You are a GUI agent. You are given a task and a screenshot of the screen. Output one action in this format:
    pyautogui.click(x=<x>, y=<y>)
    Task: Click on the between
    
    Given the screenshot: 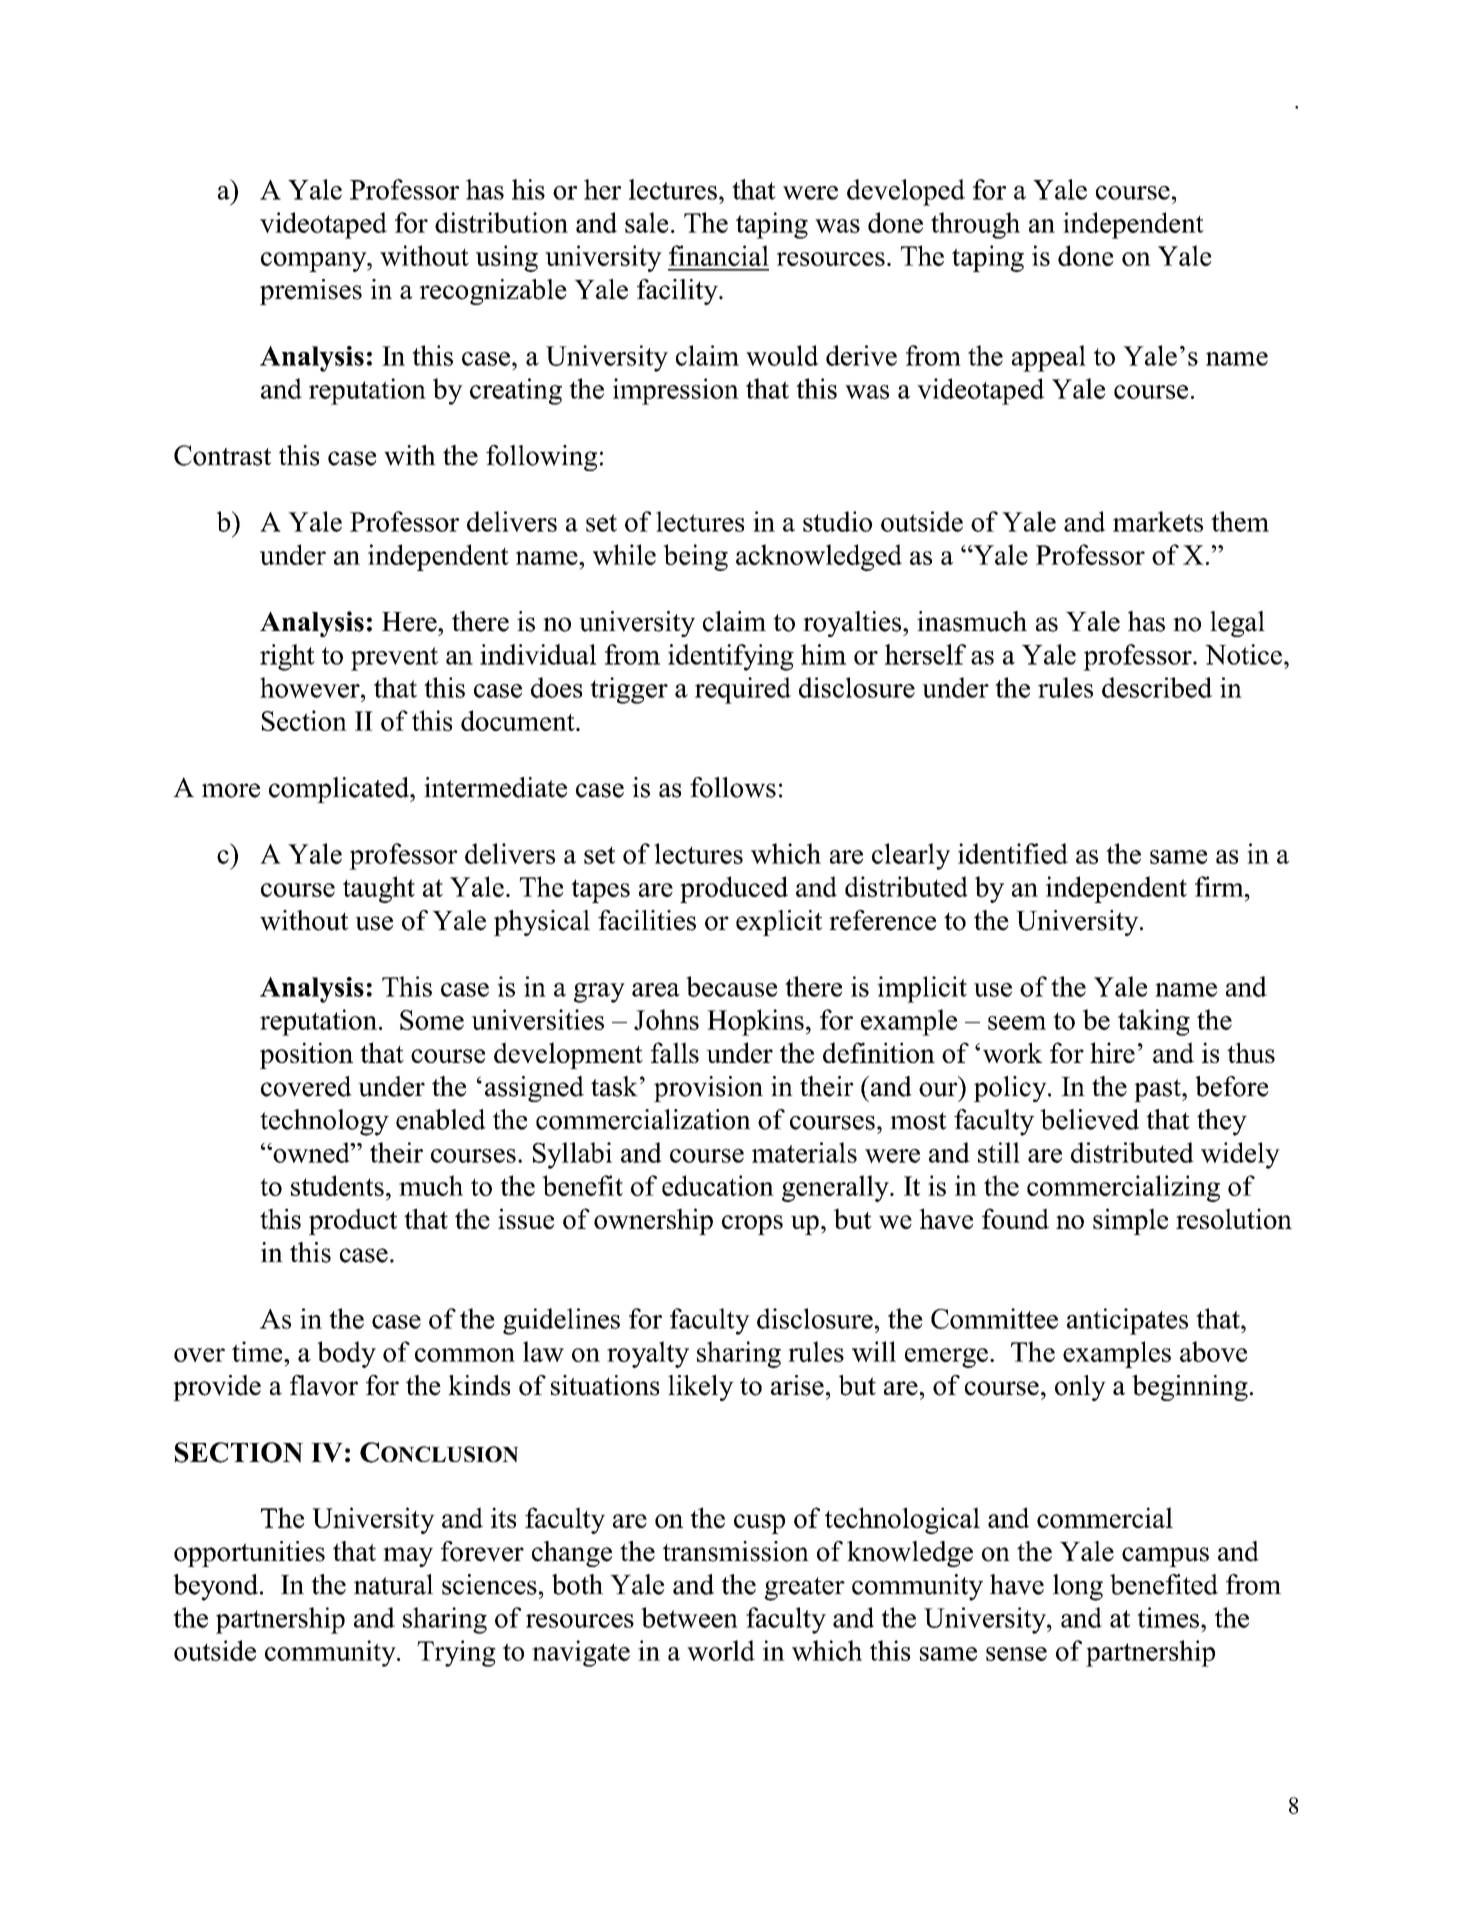 What is the action you would take?
    pyautogui.click(x=689, y=1617)
